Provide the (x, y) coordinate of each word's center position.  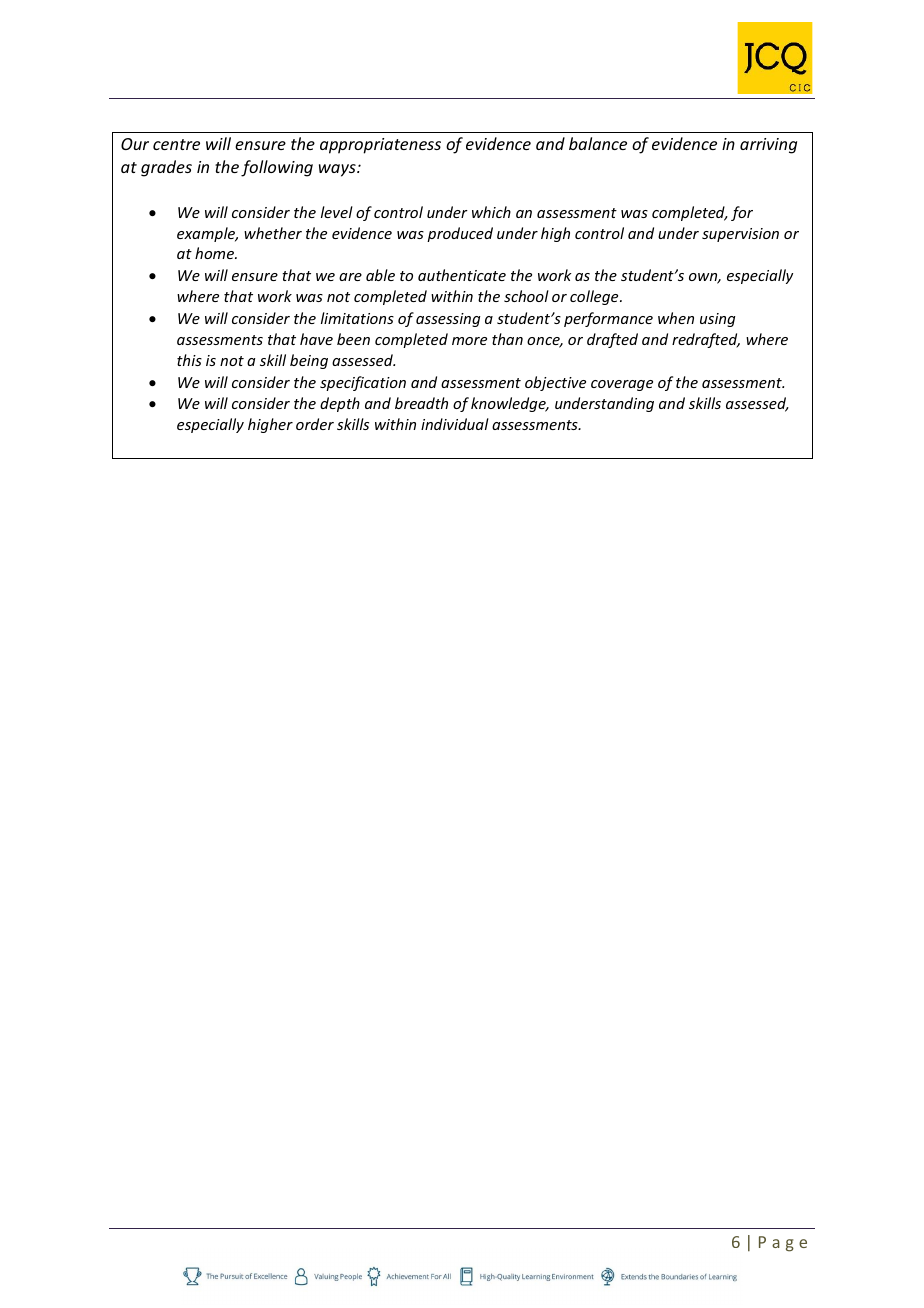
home (215, 253)
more (469, 341)
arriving (768, 146)
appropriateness (380, 146)
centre (176, 144)
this (189, 360)
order (315, 424)
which (491, 212)
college (595, 297)
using (717, 320)
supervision (740, 235)
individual (455, 424)
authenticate (462, 275)
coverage (622, 385)
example (207, 234)
